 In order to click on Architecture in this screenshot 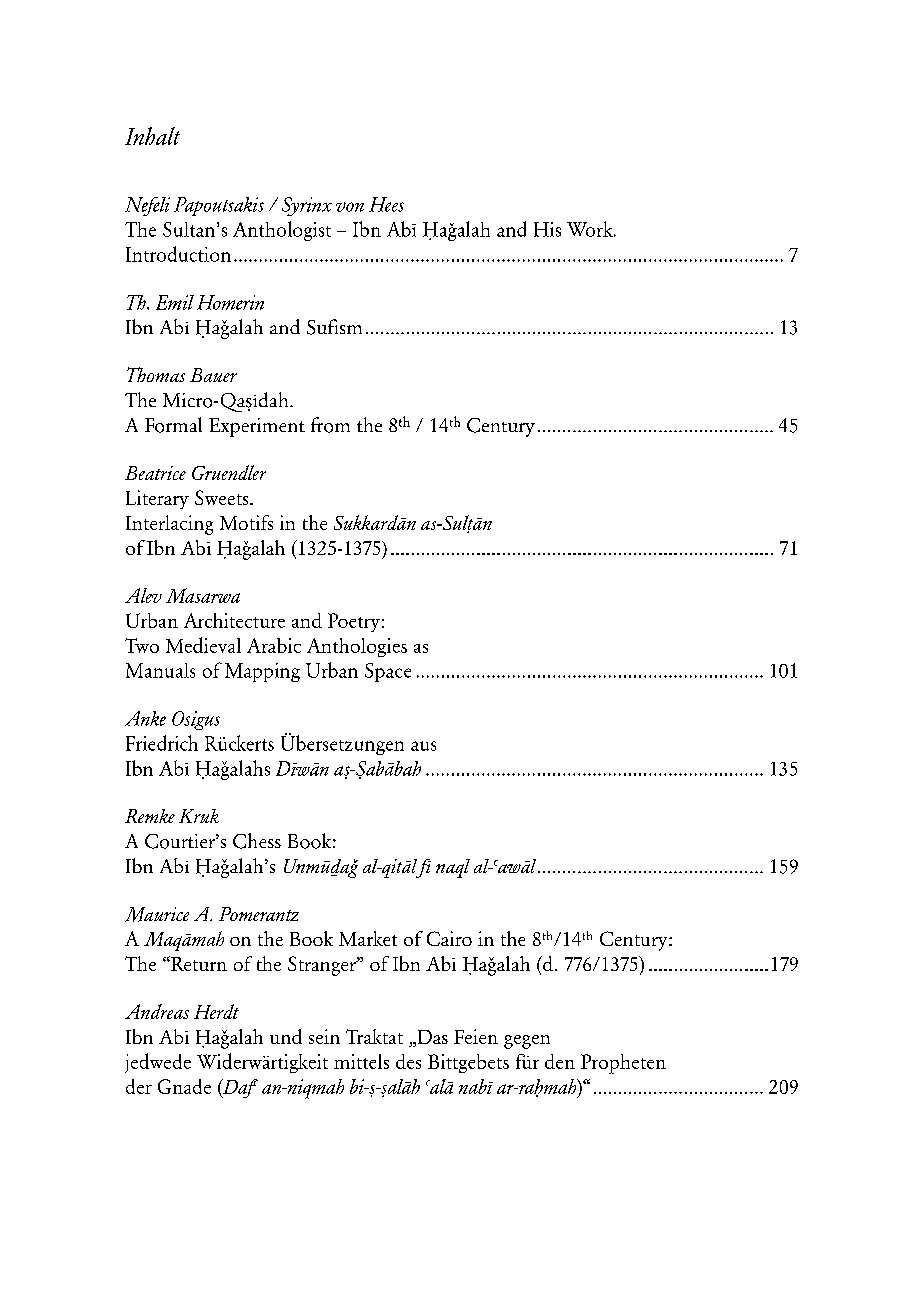, I will do `click(234, 620)`.
